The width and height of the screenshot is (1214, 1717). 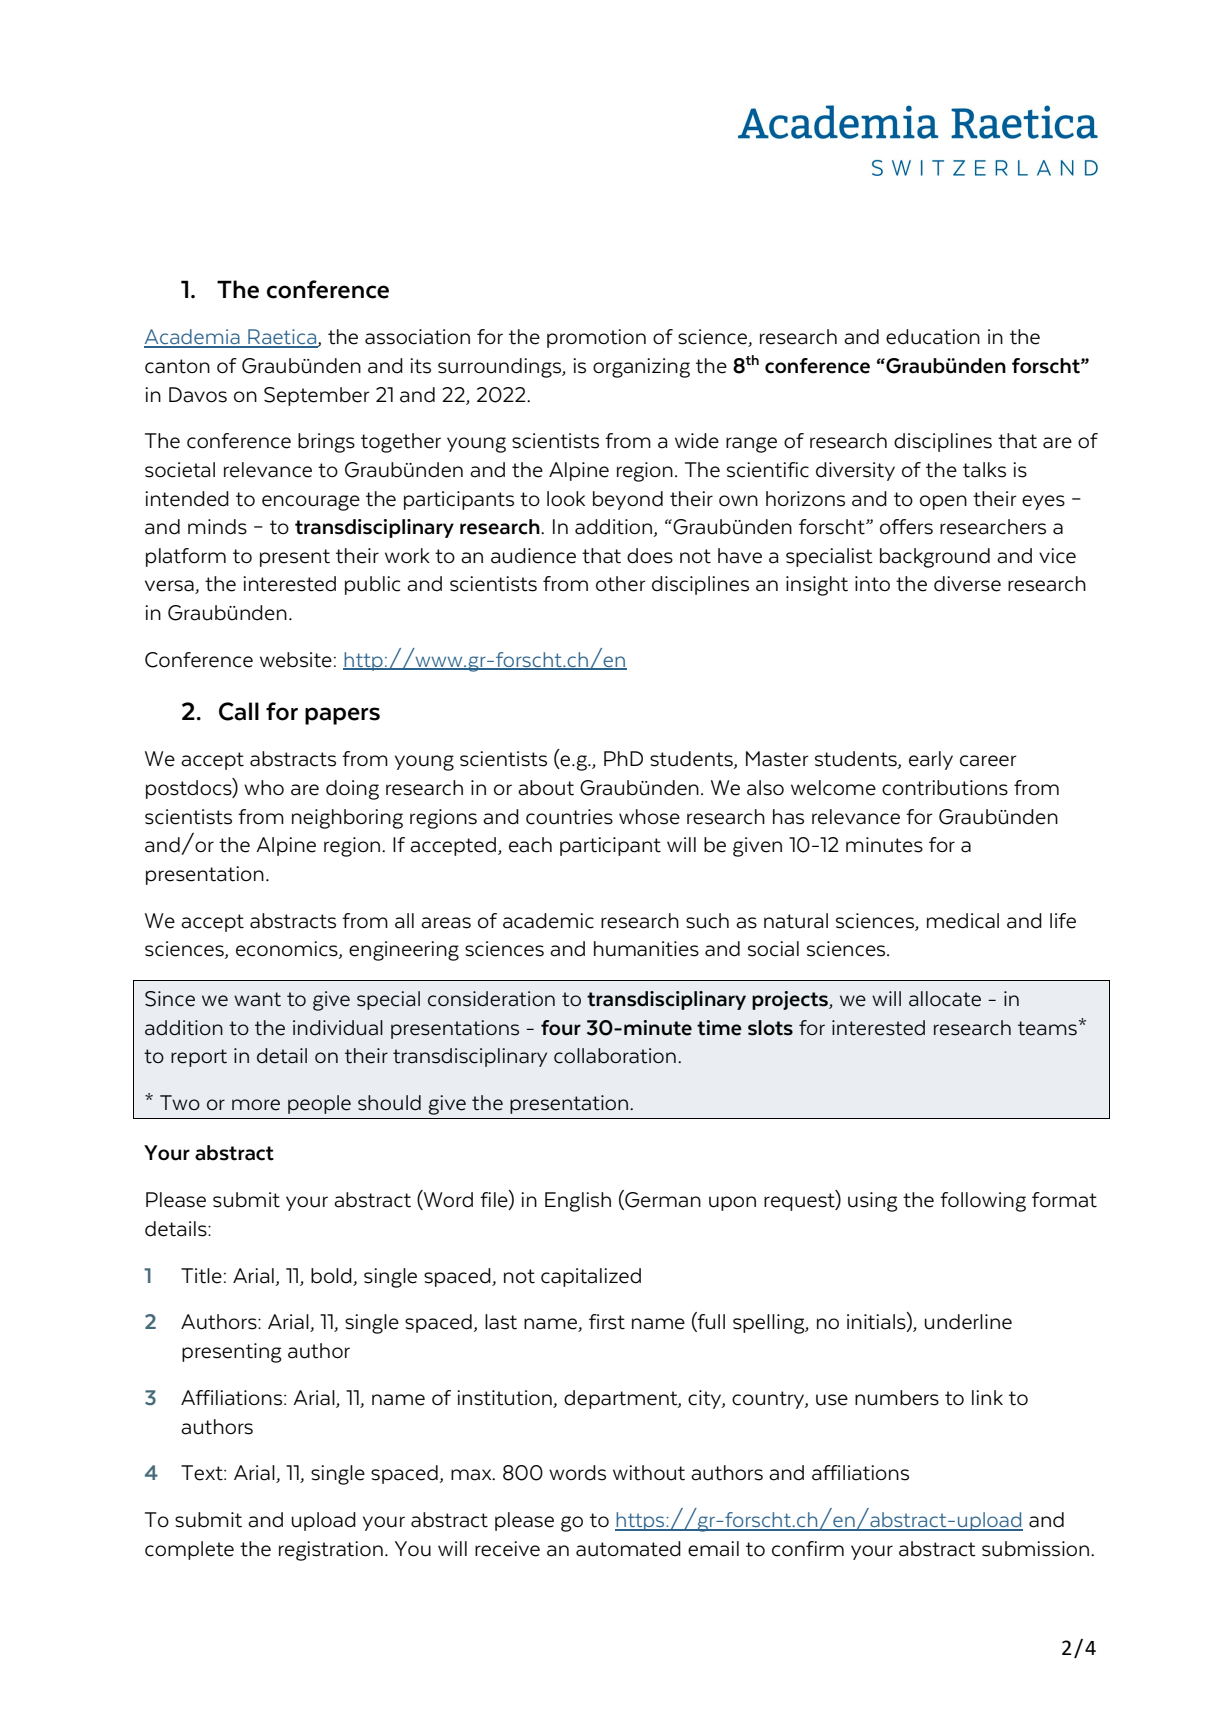 What do you see at coordinates (1037, 1549) in the screenshot?
I see `submission` at bounding box center [1037, 1549].
